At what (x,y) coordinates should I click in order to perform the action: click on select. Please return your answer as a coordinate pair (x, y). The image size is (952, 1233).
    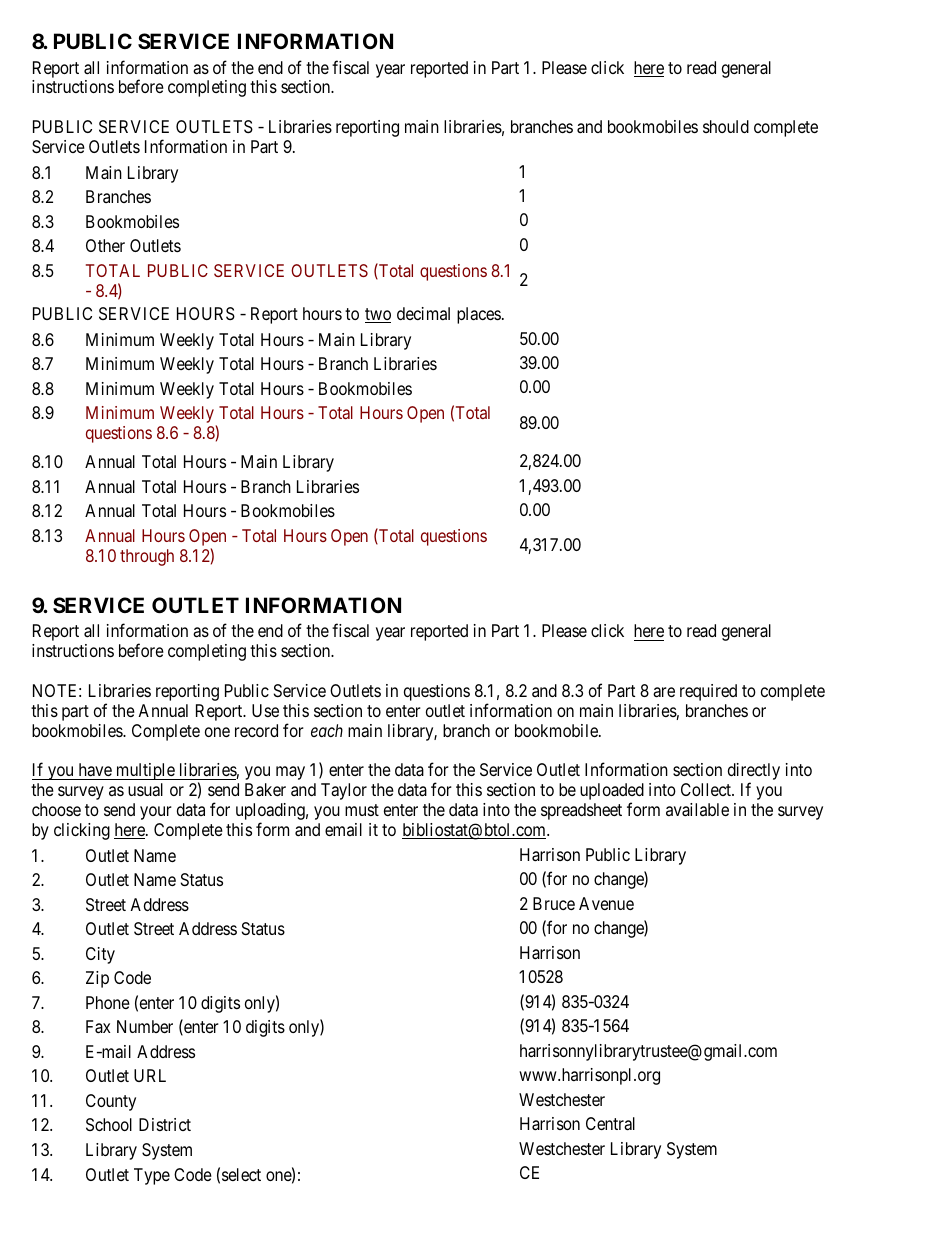
    Looking at the image, I should click on (241, 1174).
